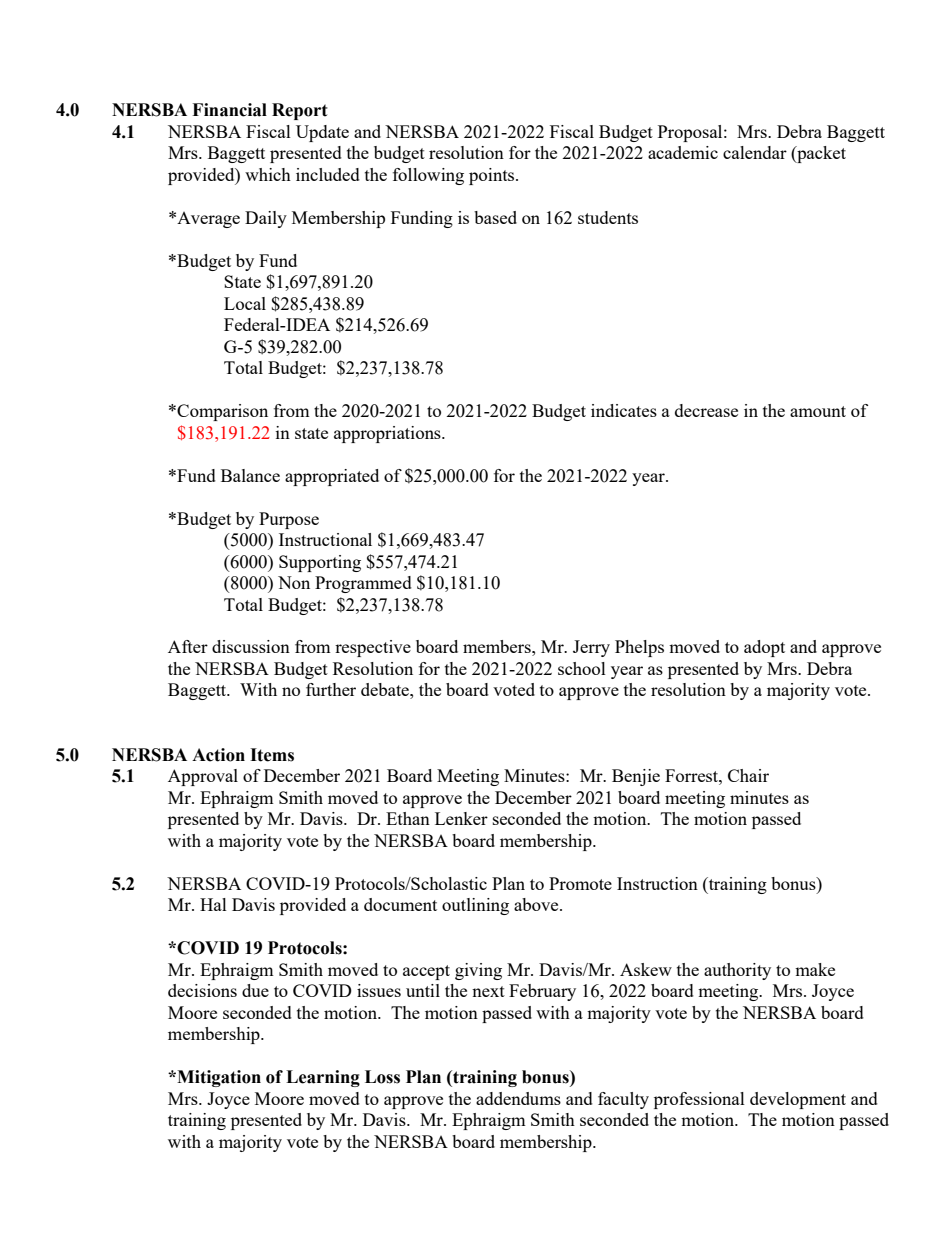 Image resolution: width=952 pixels, height=1233 pixels. I want to click on adopt, so click(764, 648).
